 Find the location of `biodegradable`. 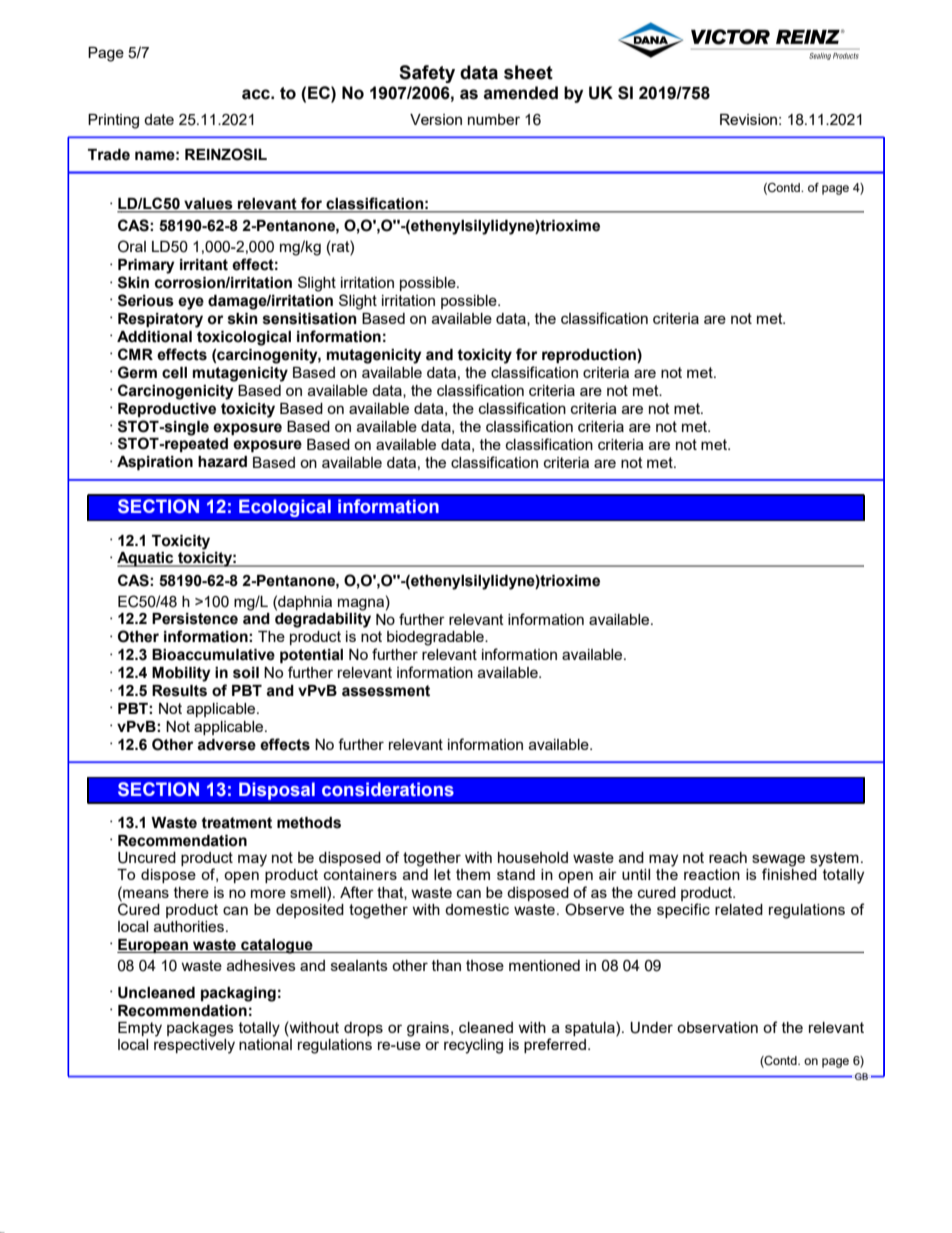

biodegradable is located at coordinates (436, 638).
